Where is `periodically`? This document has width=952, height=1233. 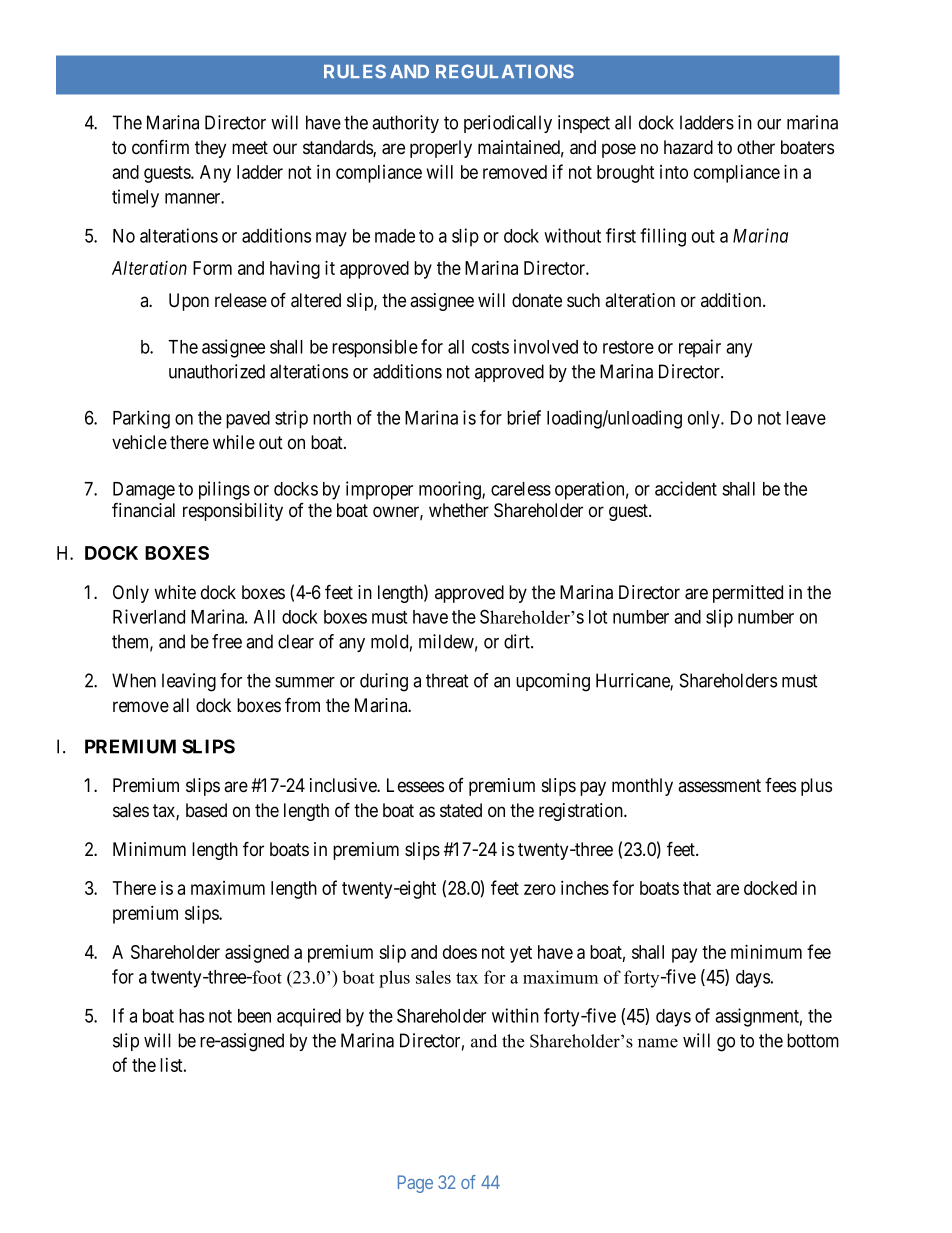 periodically is located at coordinates (508, 124).
